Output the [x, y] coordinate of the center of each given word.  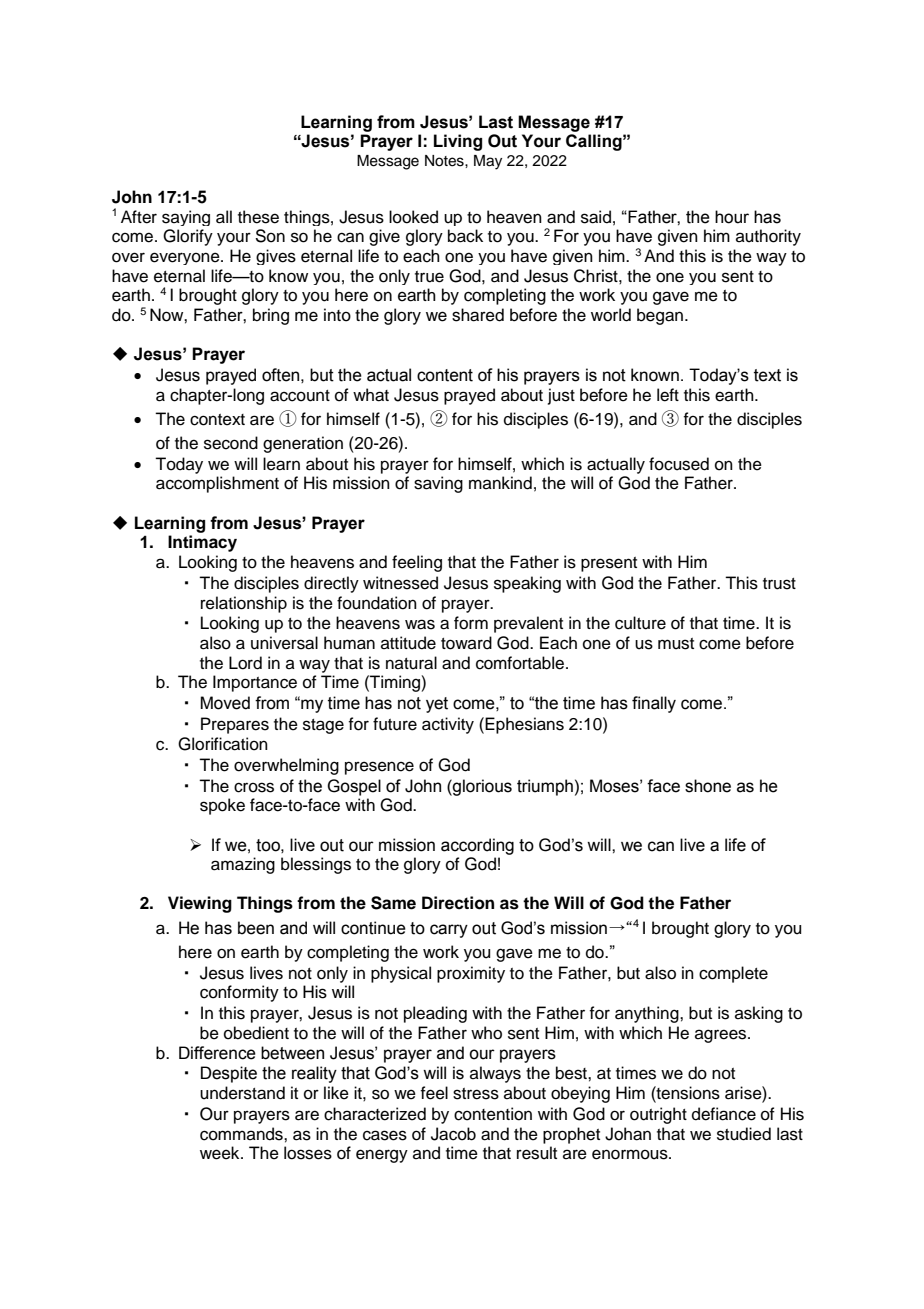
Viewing [200, 904]
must [676, 644]
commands [242, 1134]
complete [733, 974]
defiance [724, 1114]
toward [466, 643]
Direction [458, 903]
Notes [445, 161]
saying [186, 218]
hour [732, 217]
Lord [245, 663]
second [231, 443]
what [371, 395]
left [668, 395]
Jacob [453, 1134]
